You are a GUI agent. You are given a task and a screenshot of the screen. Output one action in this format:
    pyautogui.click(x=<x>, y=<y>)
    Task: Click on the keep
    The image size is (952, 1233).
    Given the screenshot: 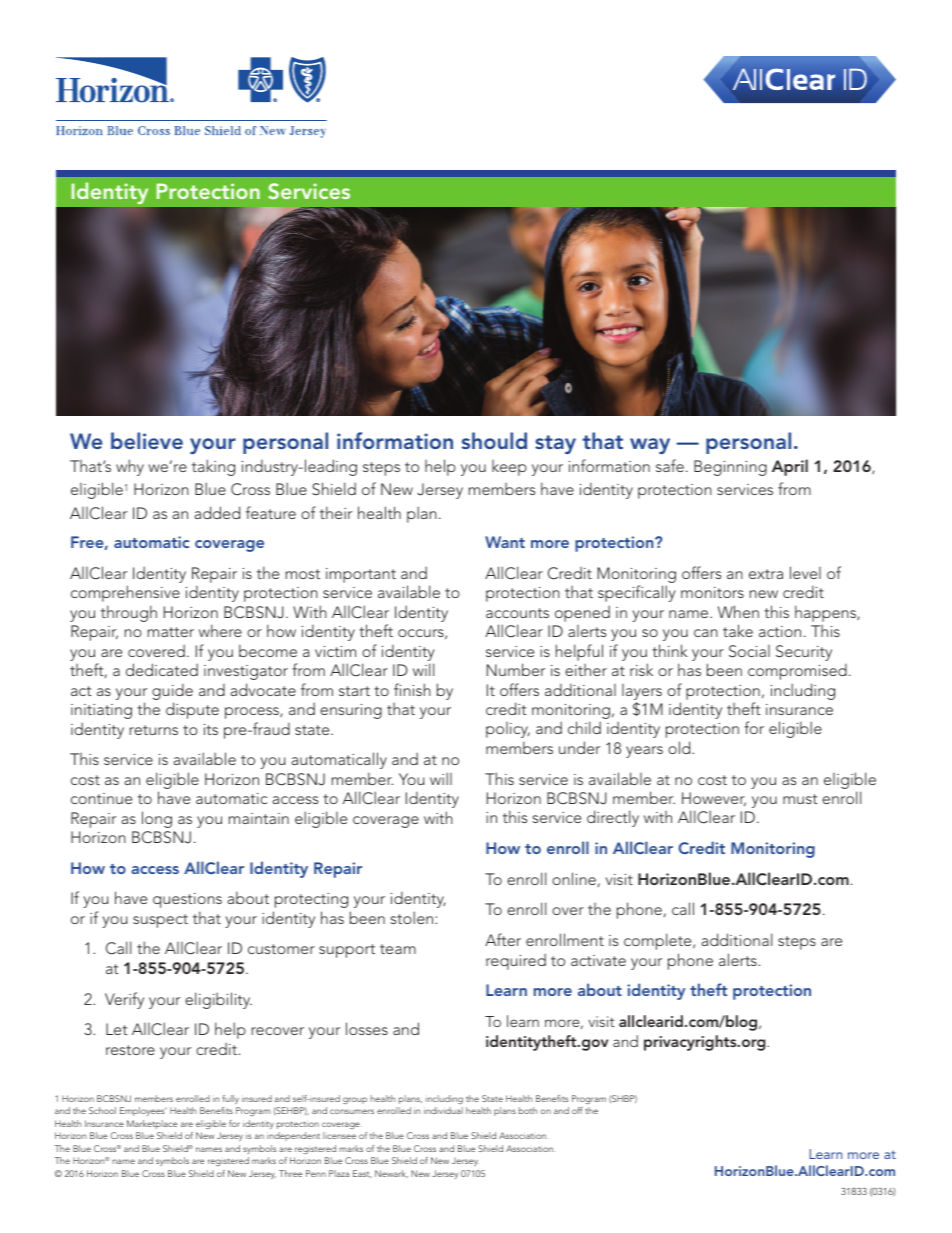 What is the action you would take?
    pyautogui.click(x=509, y=468)
